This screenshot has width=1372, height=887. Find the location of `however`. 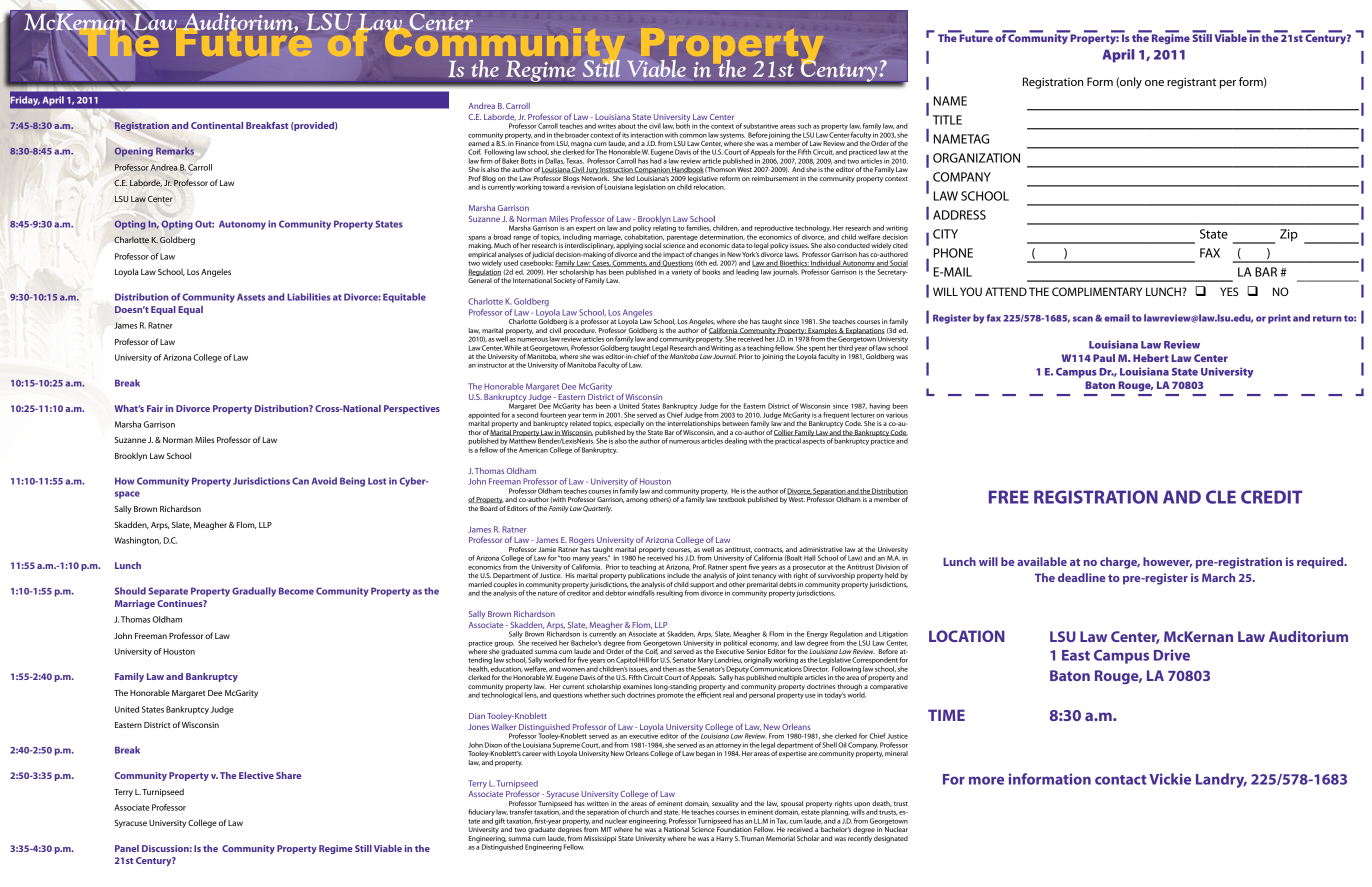

however is located at coordinates (1167, 562).
